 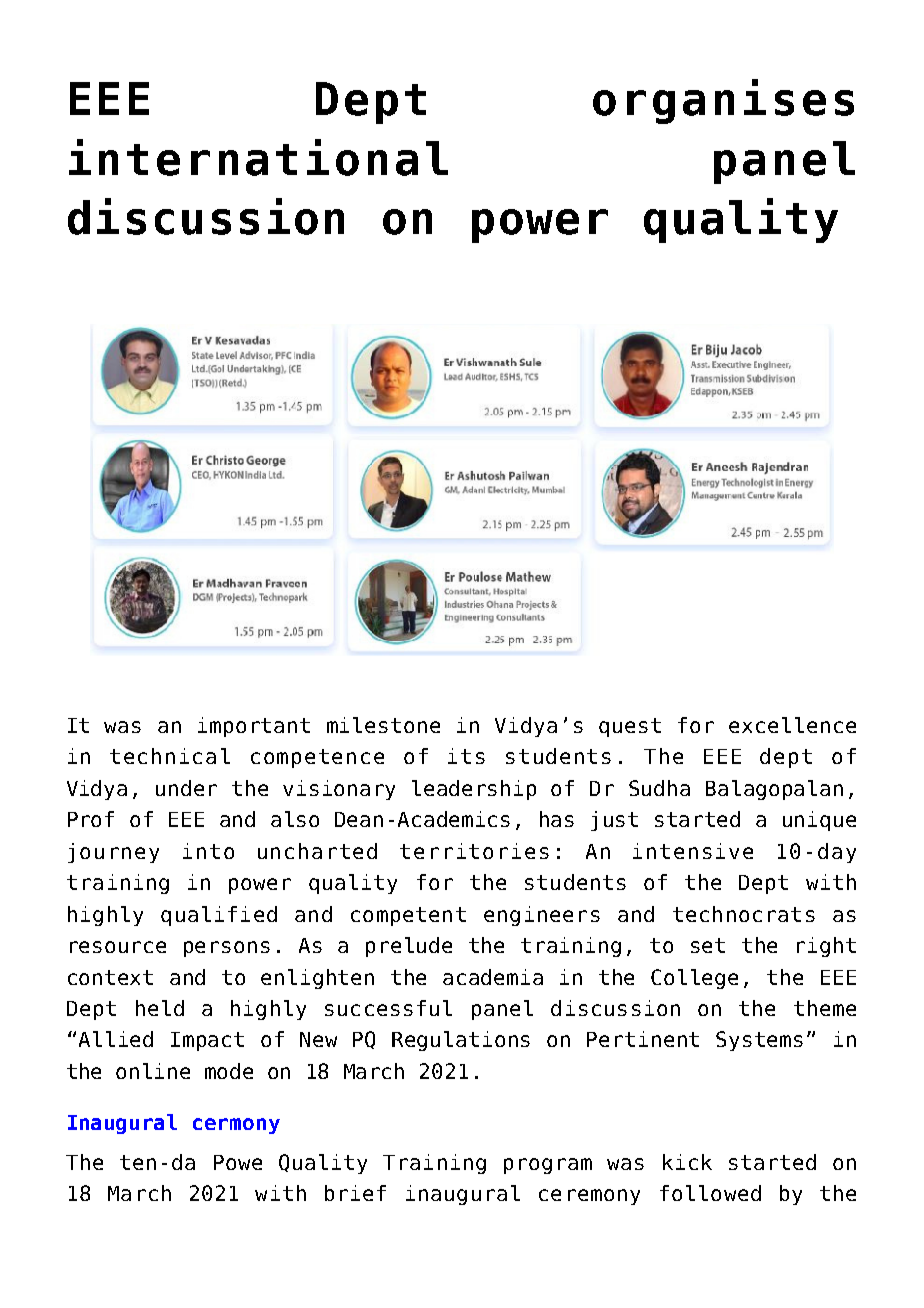 What do you see at coordinates (383, 725) in the screenshot?
I see `milestone` at bounding box center [383, 725].
